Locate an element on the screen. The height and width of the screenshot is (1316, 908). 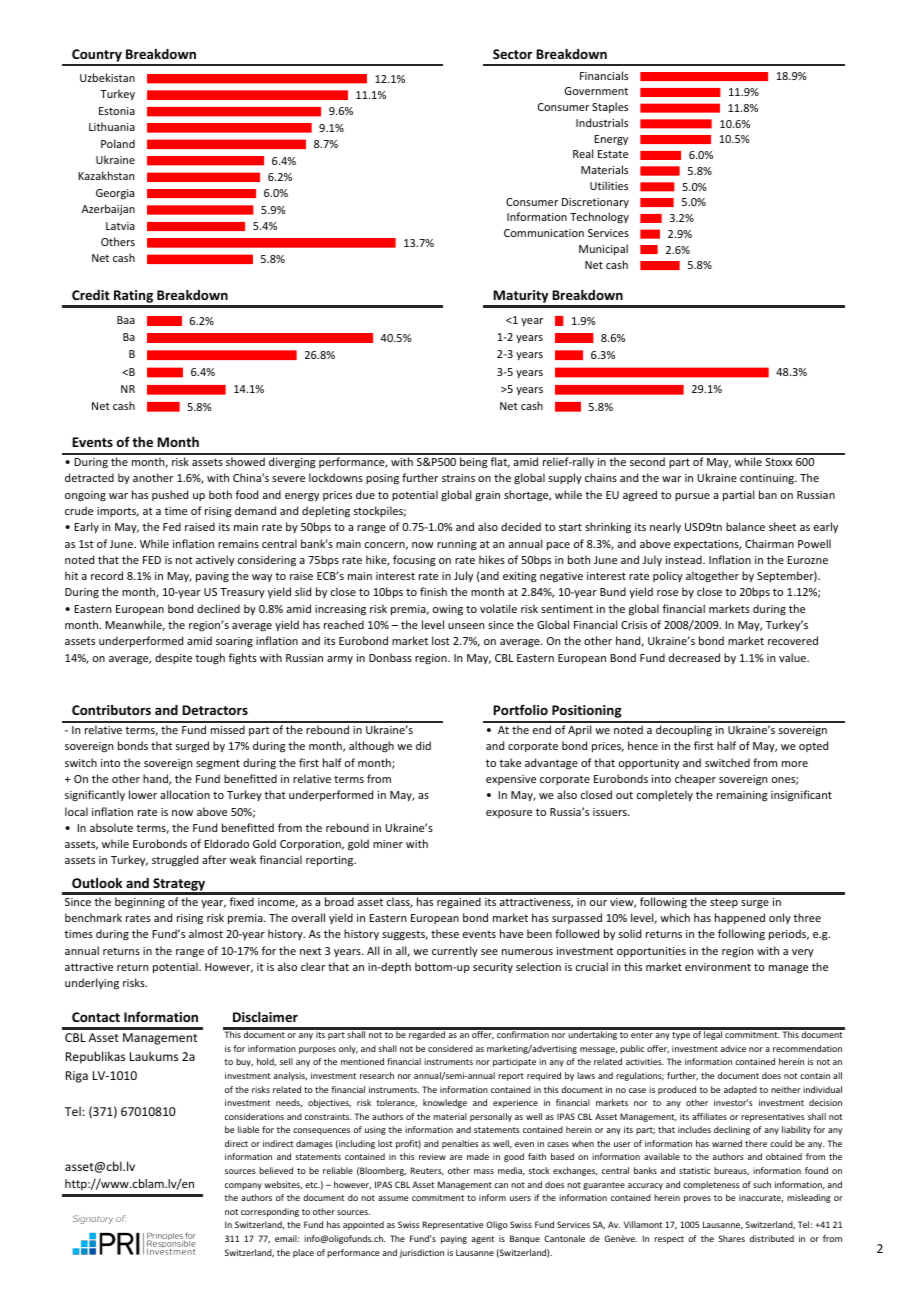
Estonia is located at coordinates (117, 111).
